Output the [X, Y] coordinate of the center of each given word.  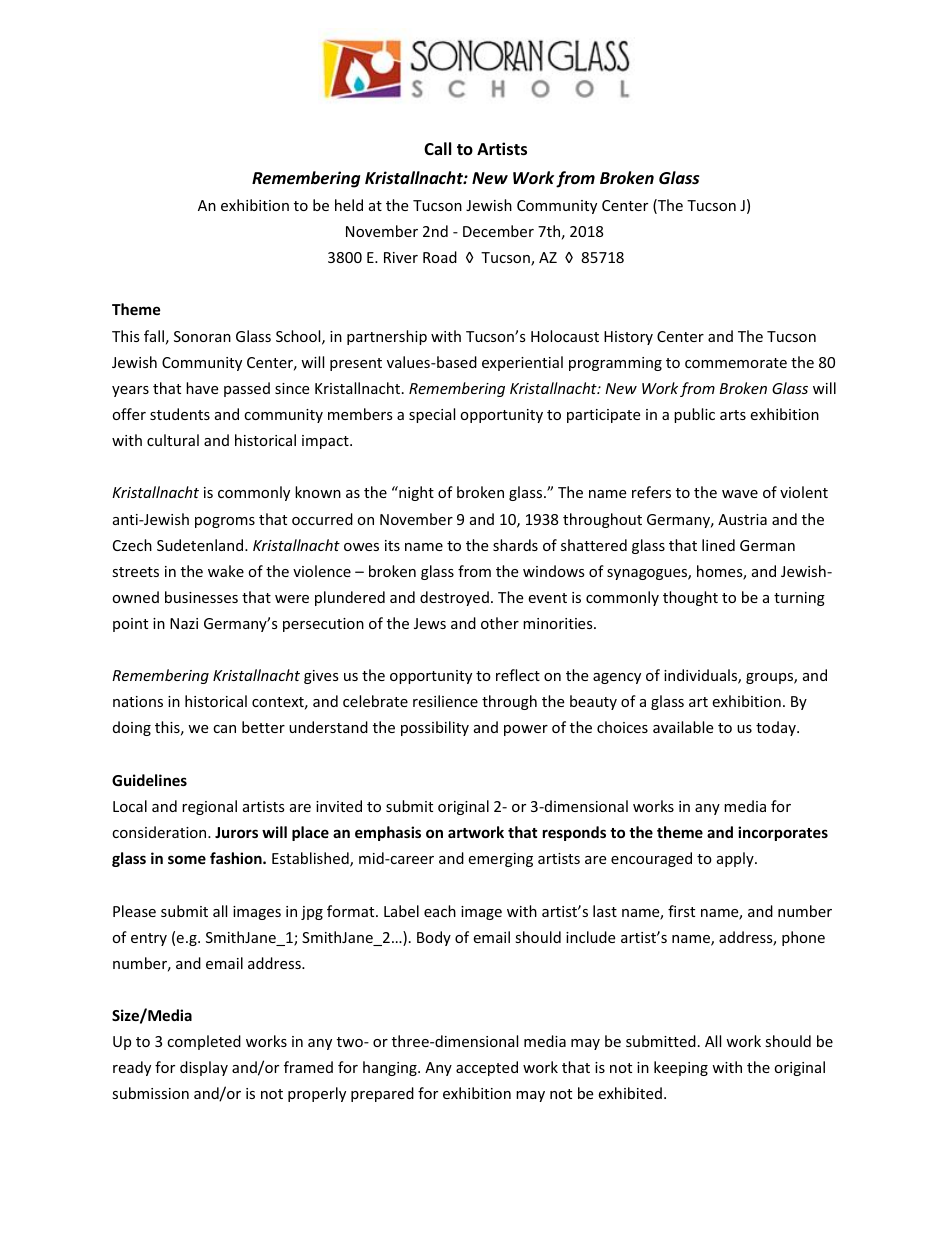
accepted [487, 1068]
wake [226, 571]
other [500, 623]
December [498, 231]
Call [437, 148]
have [202, 388]
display [204, 1068]
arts [733, 415]
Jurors [236, 832]
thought [690, 598]
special [432, 415]
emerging [500, 860]
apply [736, 859]
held [349, 205]
